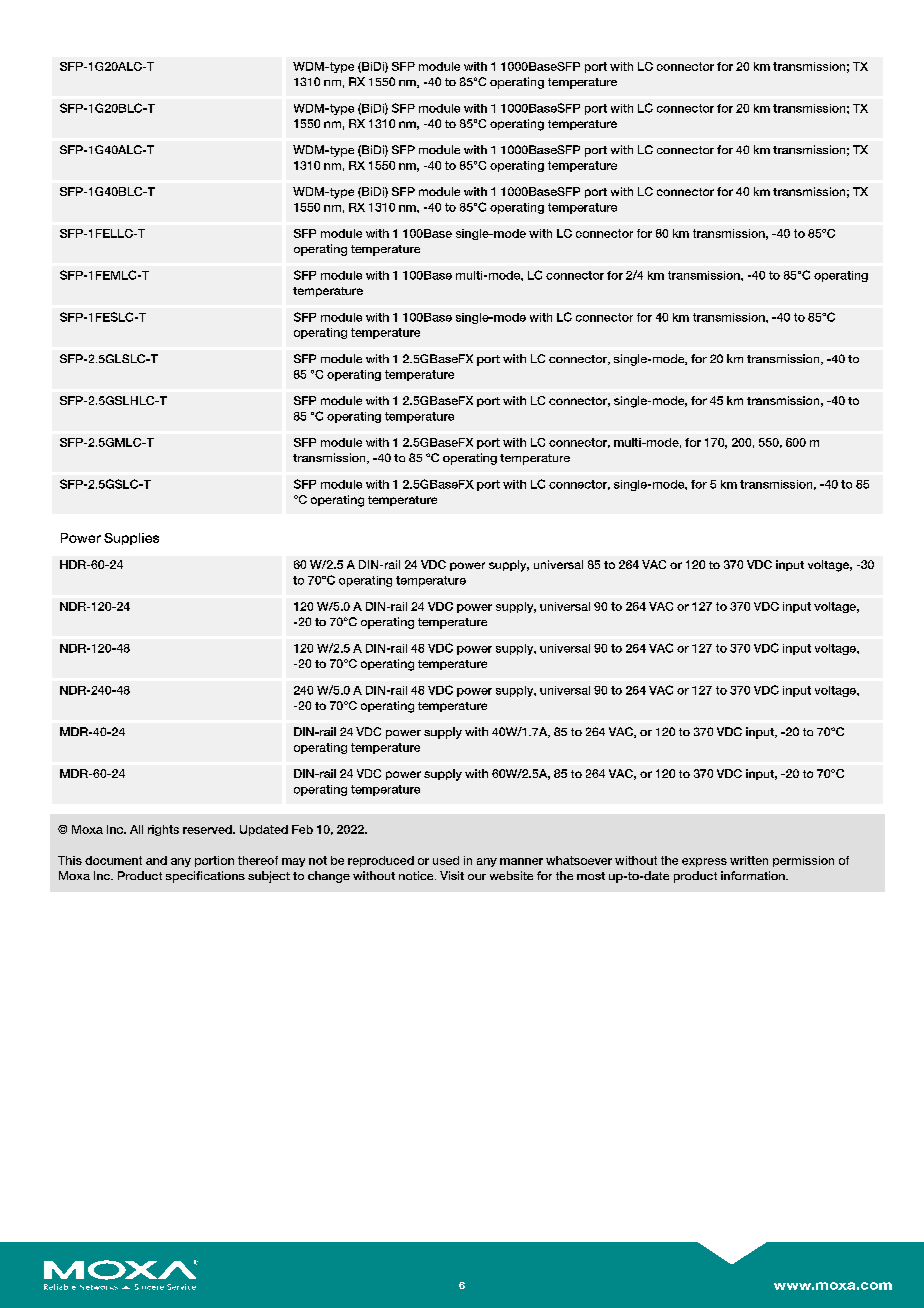 This screenshot has width=924, height=1308. Describe the element at coordinates (208, 829) in the screenshot. I see `reserved` at that location.
